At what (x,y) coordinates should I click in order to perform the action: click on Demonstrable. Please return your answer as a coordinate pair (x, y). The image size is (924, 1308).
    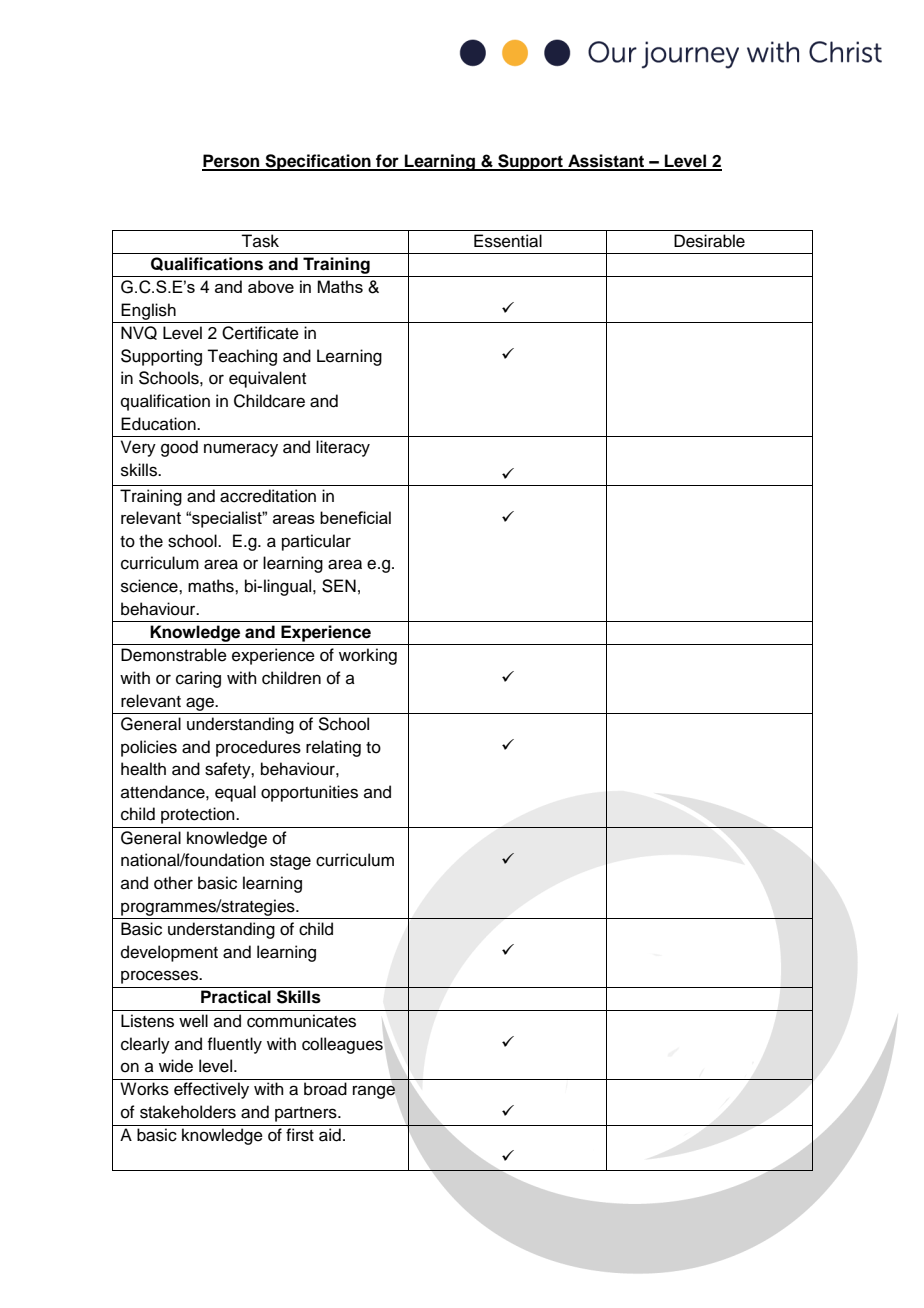
    Looking at the image, I should click on (174, 655).
